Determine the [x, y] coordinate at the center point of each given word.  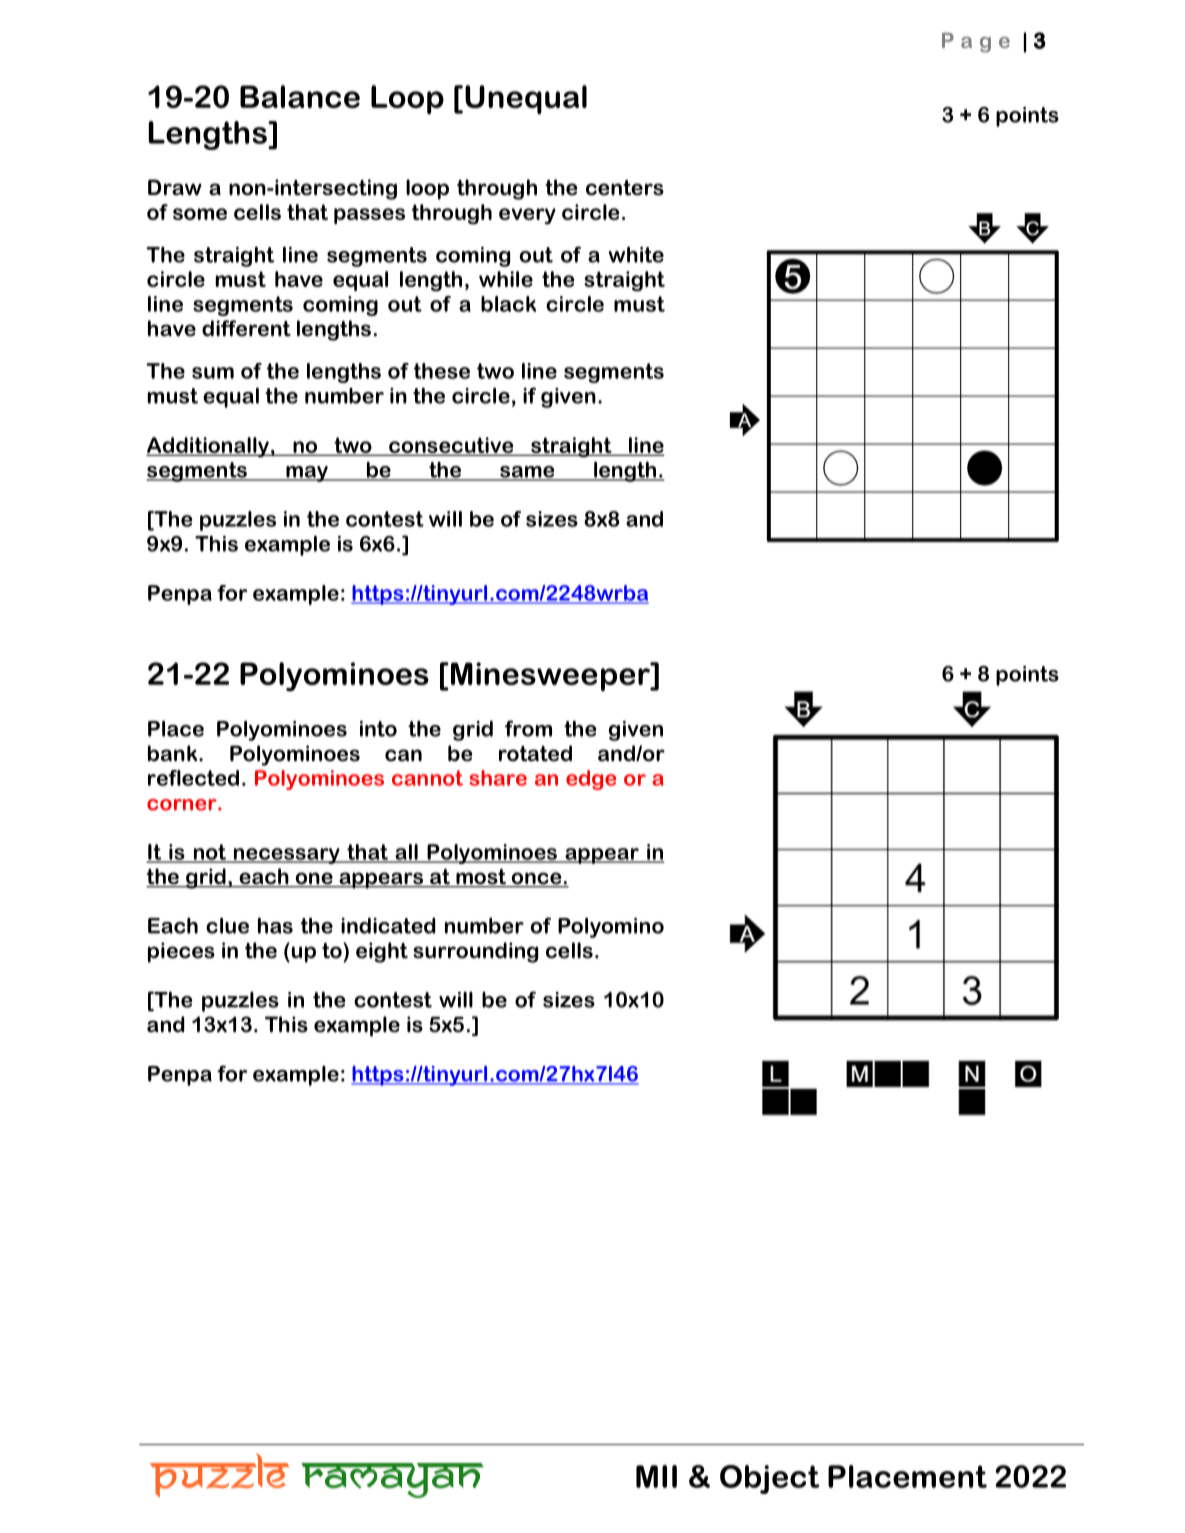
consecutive [451, 446]
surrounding [475, 952]
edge [591, 780]
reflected [193, 778]
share [498, 778]
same [527, 473]
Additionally [208, 447]
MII [656, 1476]
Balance [300, 96]
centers [625, 188]
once [536, 879]
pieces [181, 952]
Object [770, 1479]
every [527, 216]
